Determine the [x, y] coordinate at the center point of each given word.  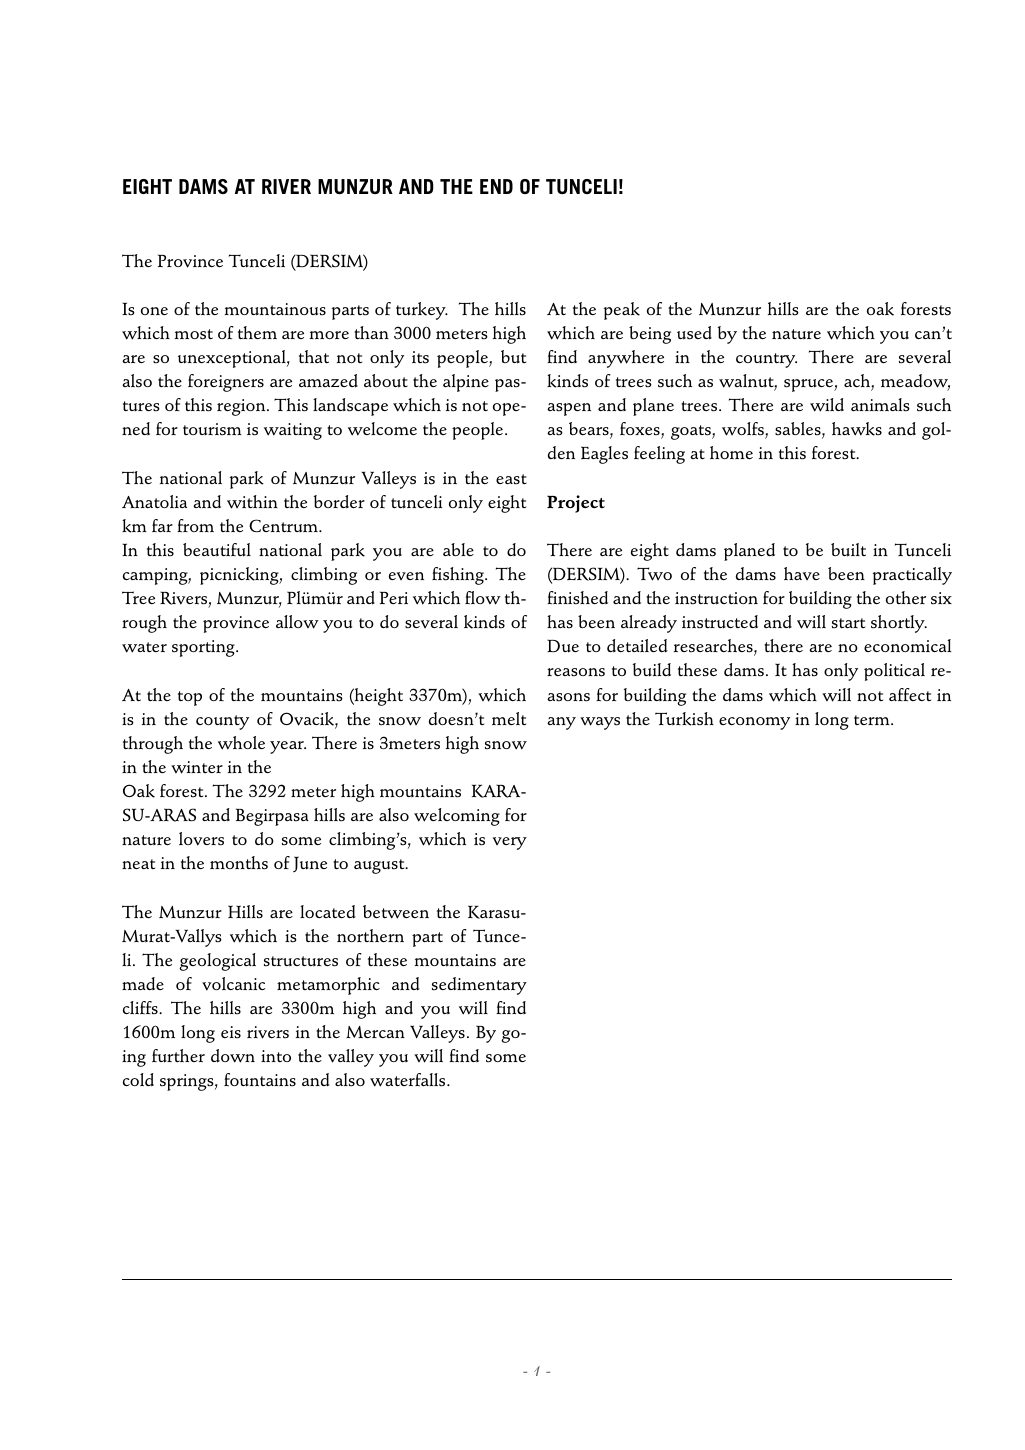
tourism [212, 429]
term [873, 720]
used [694, 333]
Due [563, 646]
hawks [857, 429]
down [233, 1056]
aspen [569, 409]
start [848, 623]
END [496, 186]
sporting [204, 648]
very [510, 843]
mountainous [275, 309]
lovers [201, 839]
